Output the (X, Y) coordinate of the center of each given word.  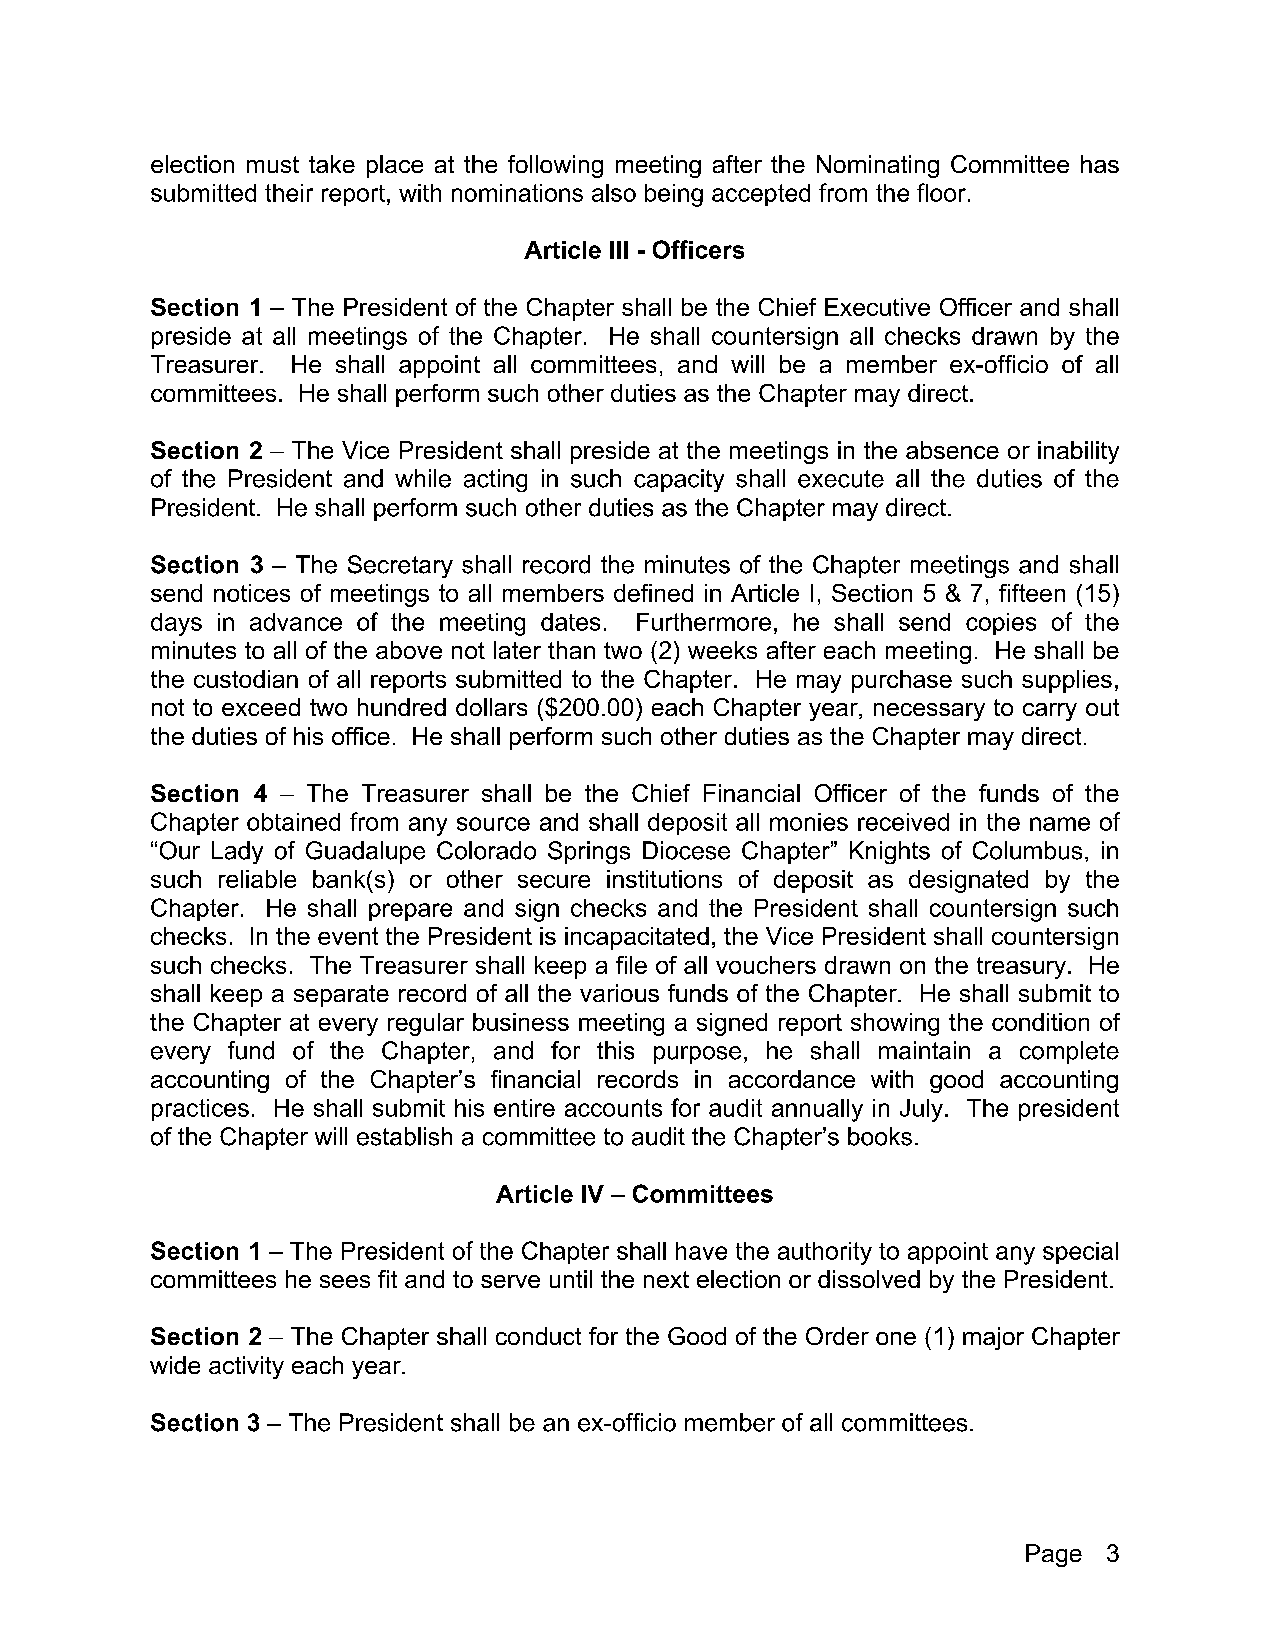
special (1080, 1253)
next (666, 1279)
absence (952, 450)
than (571, 650)
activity (246, 1367)
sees (345, 1281)
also (614, 193)
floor (941, 192)
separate (341, 996)
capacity (679, 480)
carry (1050, 712)
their (289, 193)
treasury (1021, 968)
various (619, 993)
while (423, 478)
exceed (261, 707)
